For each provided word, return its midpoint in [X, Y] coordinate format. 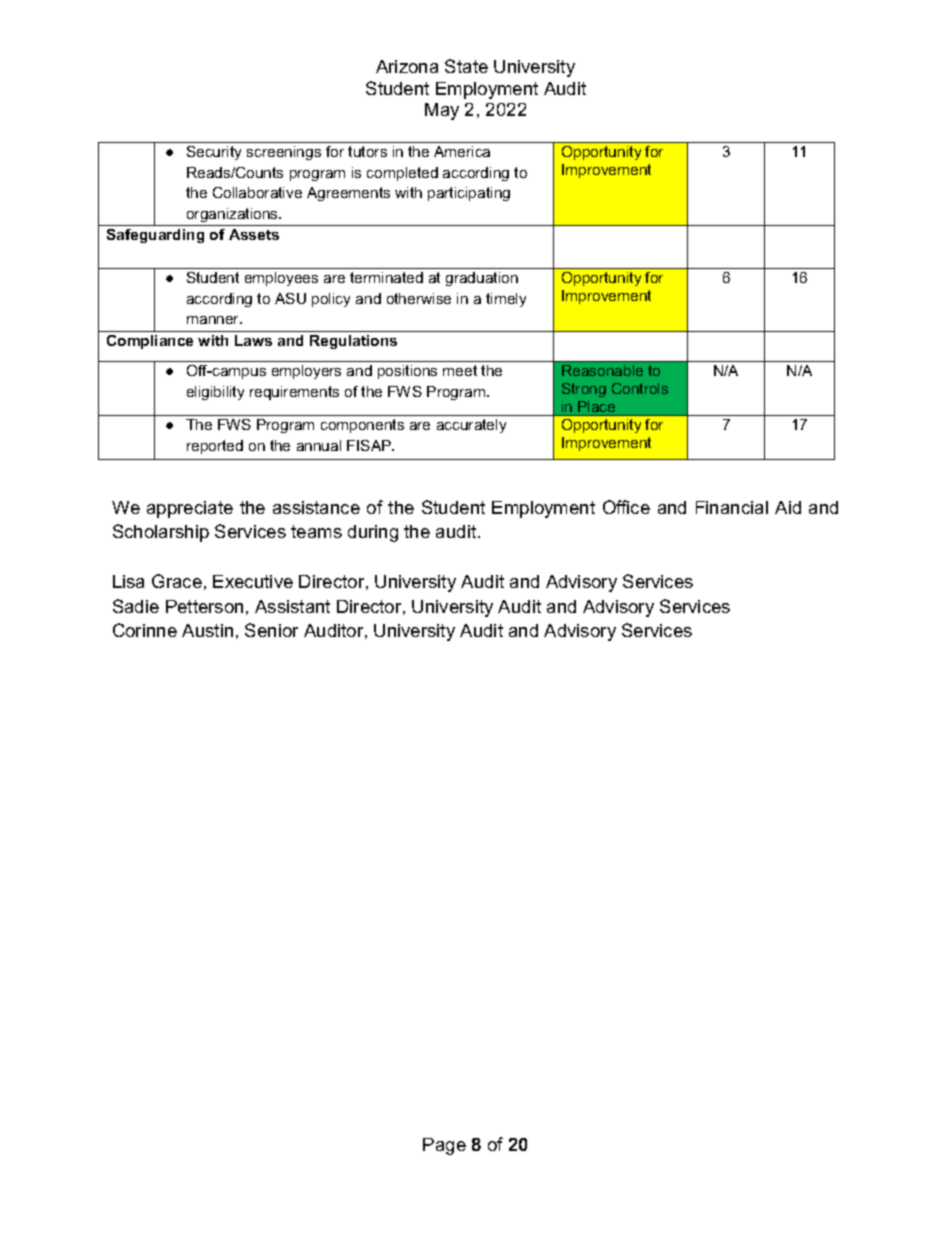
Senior [271, 630]
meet [460, 370]
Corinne [145, 630]
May [442, 111]
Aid [788, 507]
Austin [207, 630]
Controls [640, 388]
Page [444, 1146]
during [373, 533]
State [466, 66]
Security [214, 153]
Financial [732, 507]
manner [214, 320]
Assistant [292, 606]
